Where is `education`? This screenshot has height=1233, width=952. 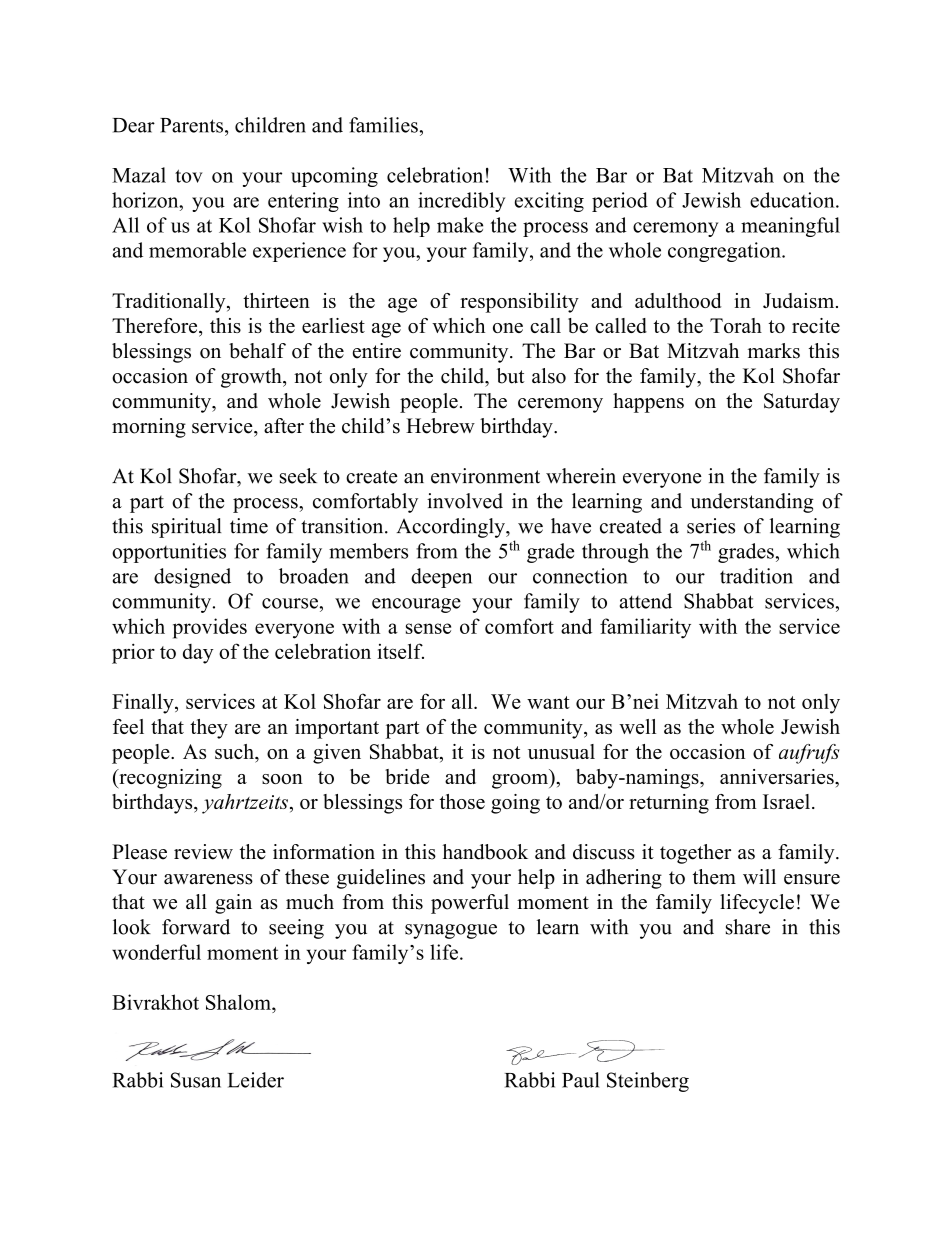
education is located at coordinates (793, 200).
